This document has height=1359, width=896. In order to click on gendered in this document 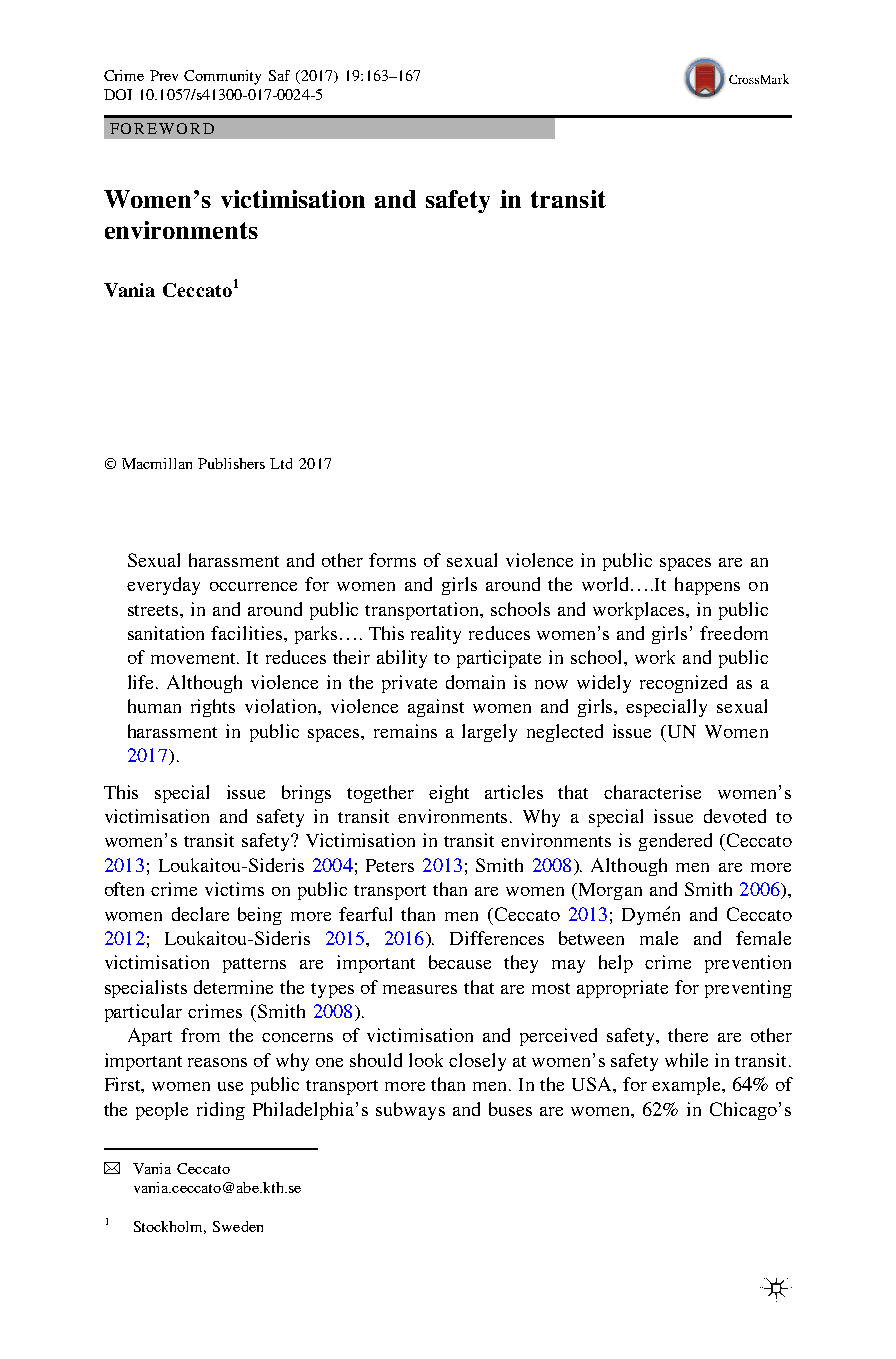, I will do `click(675, 842)`.
